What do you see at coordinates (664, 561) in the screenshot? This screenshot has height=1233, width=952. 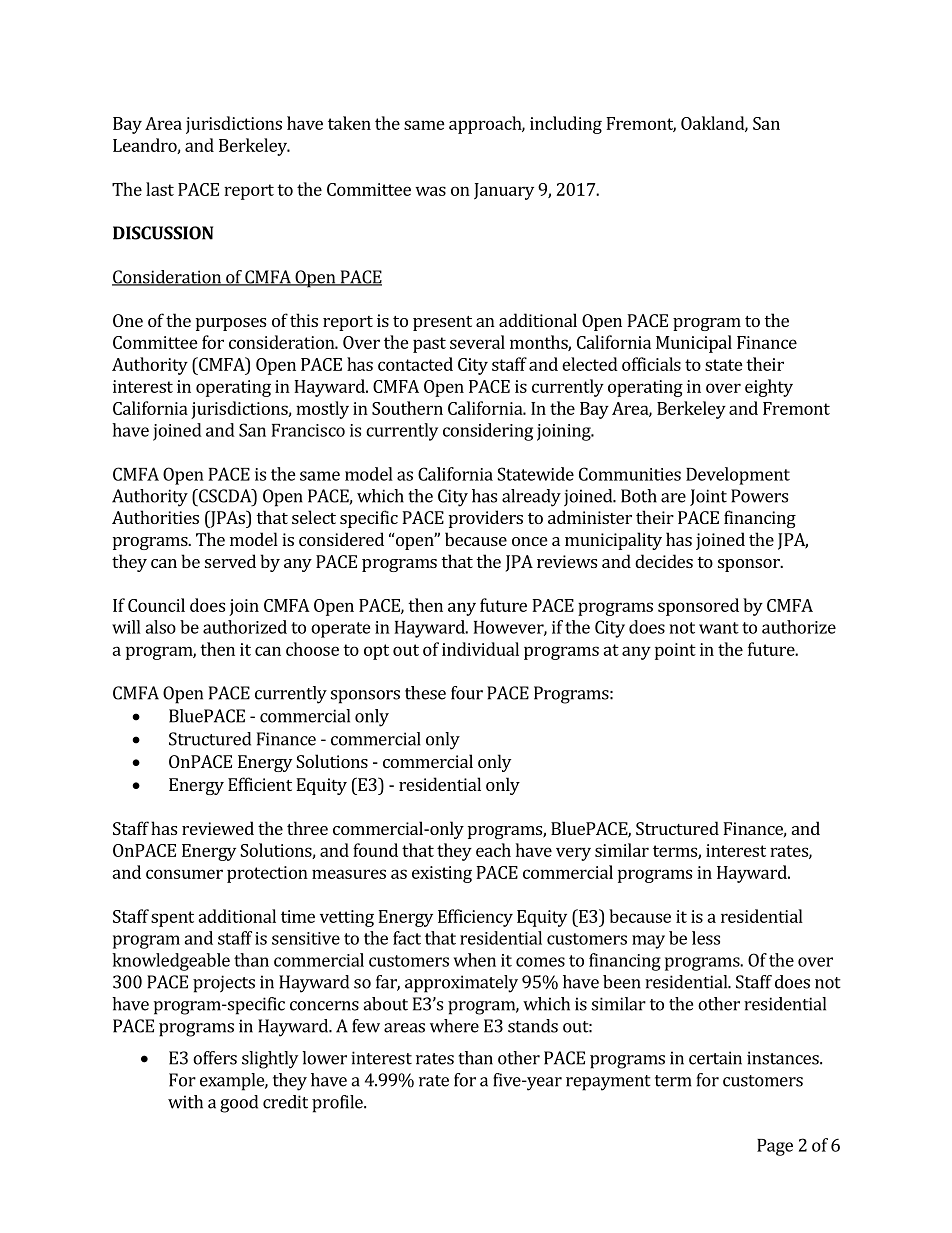 I see `decides` at bounding box center [664, 561].
